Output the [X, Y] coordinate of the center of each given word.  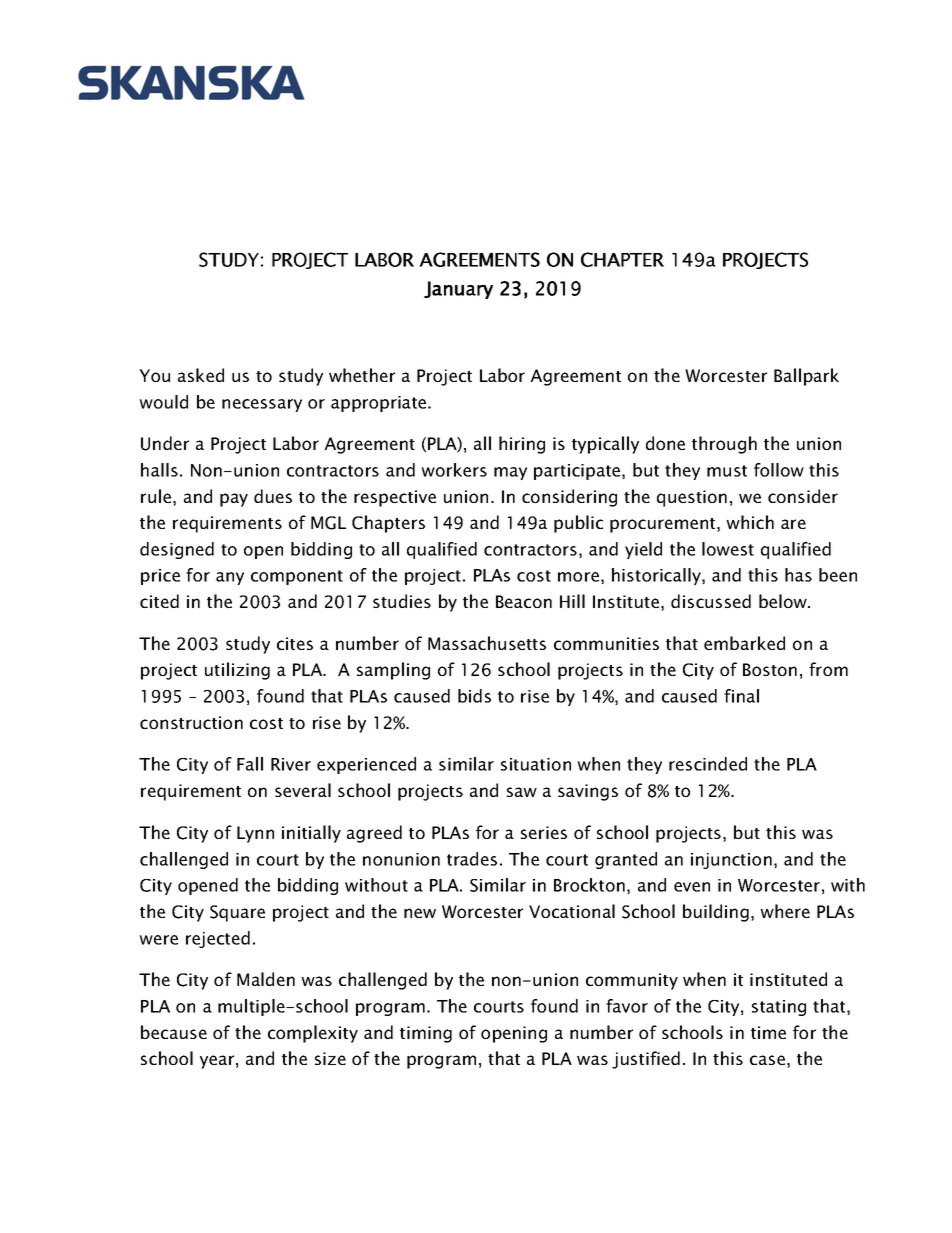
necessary [262, 405]
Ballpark [806, 377]
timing [426, 1034]
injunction [731, 861]
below [784, 601]
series [544, 832]
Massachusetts [487, 643]
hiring [522, 445]
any [230, 578]
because [174, 1032]
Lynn [255, 834]
